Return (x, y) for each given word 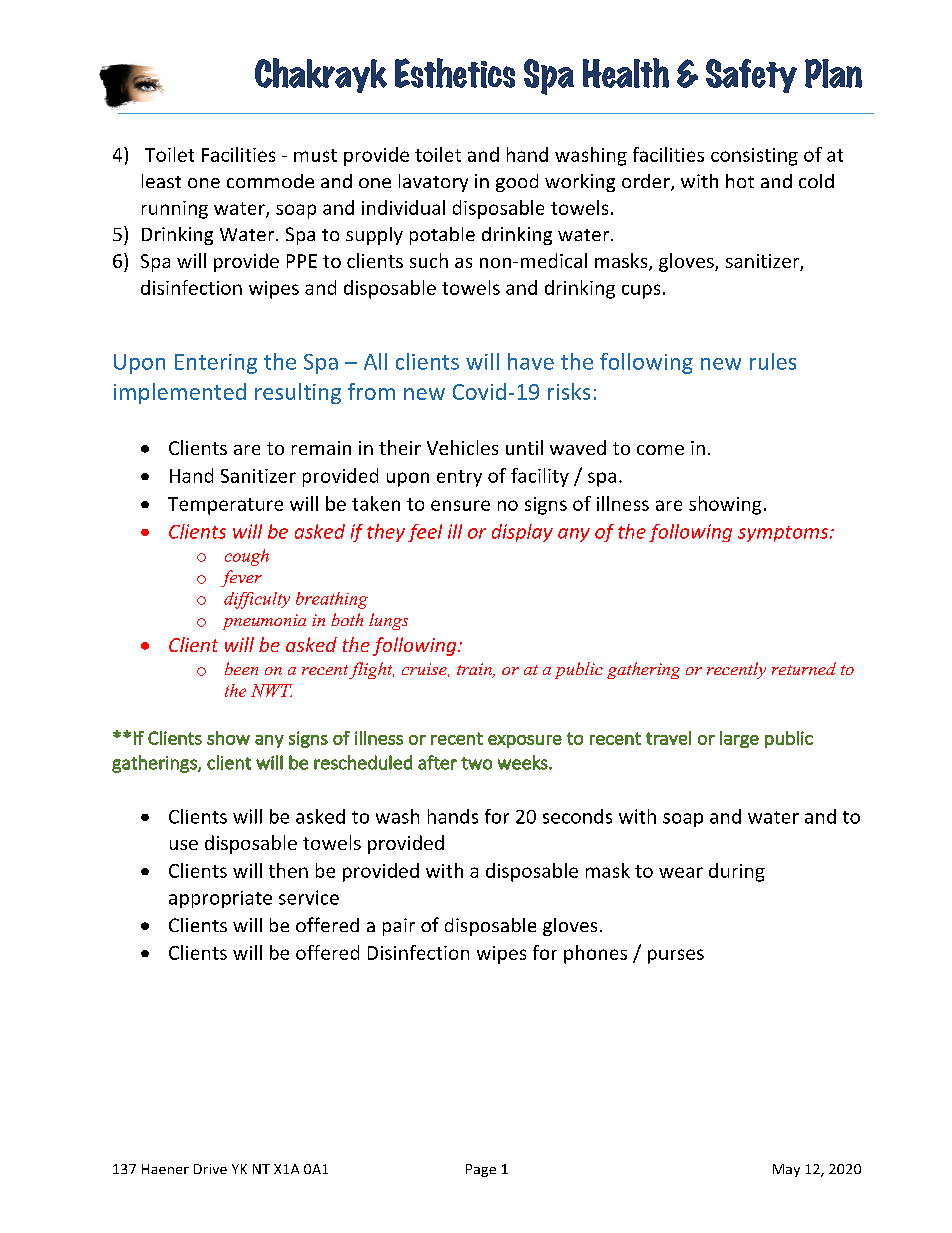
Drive (210, 1169)
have (531, 361)
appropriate (220, 899)
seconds (577, 816)
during (737, 872)
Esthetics (455, 73)
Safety (751, 76)
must (315, 155)
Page (481, 1170)
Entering (216, 364)
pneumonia (264, 622)
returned (804, 668)
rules (773, 361)
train (475, 670)
